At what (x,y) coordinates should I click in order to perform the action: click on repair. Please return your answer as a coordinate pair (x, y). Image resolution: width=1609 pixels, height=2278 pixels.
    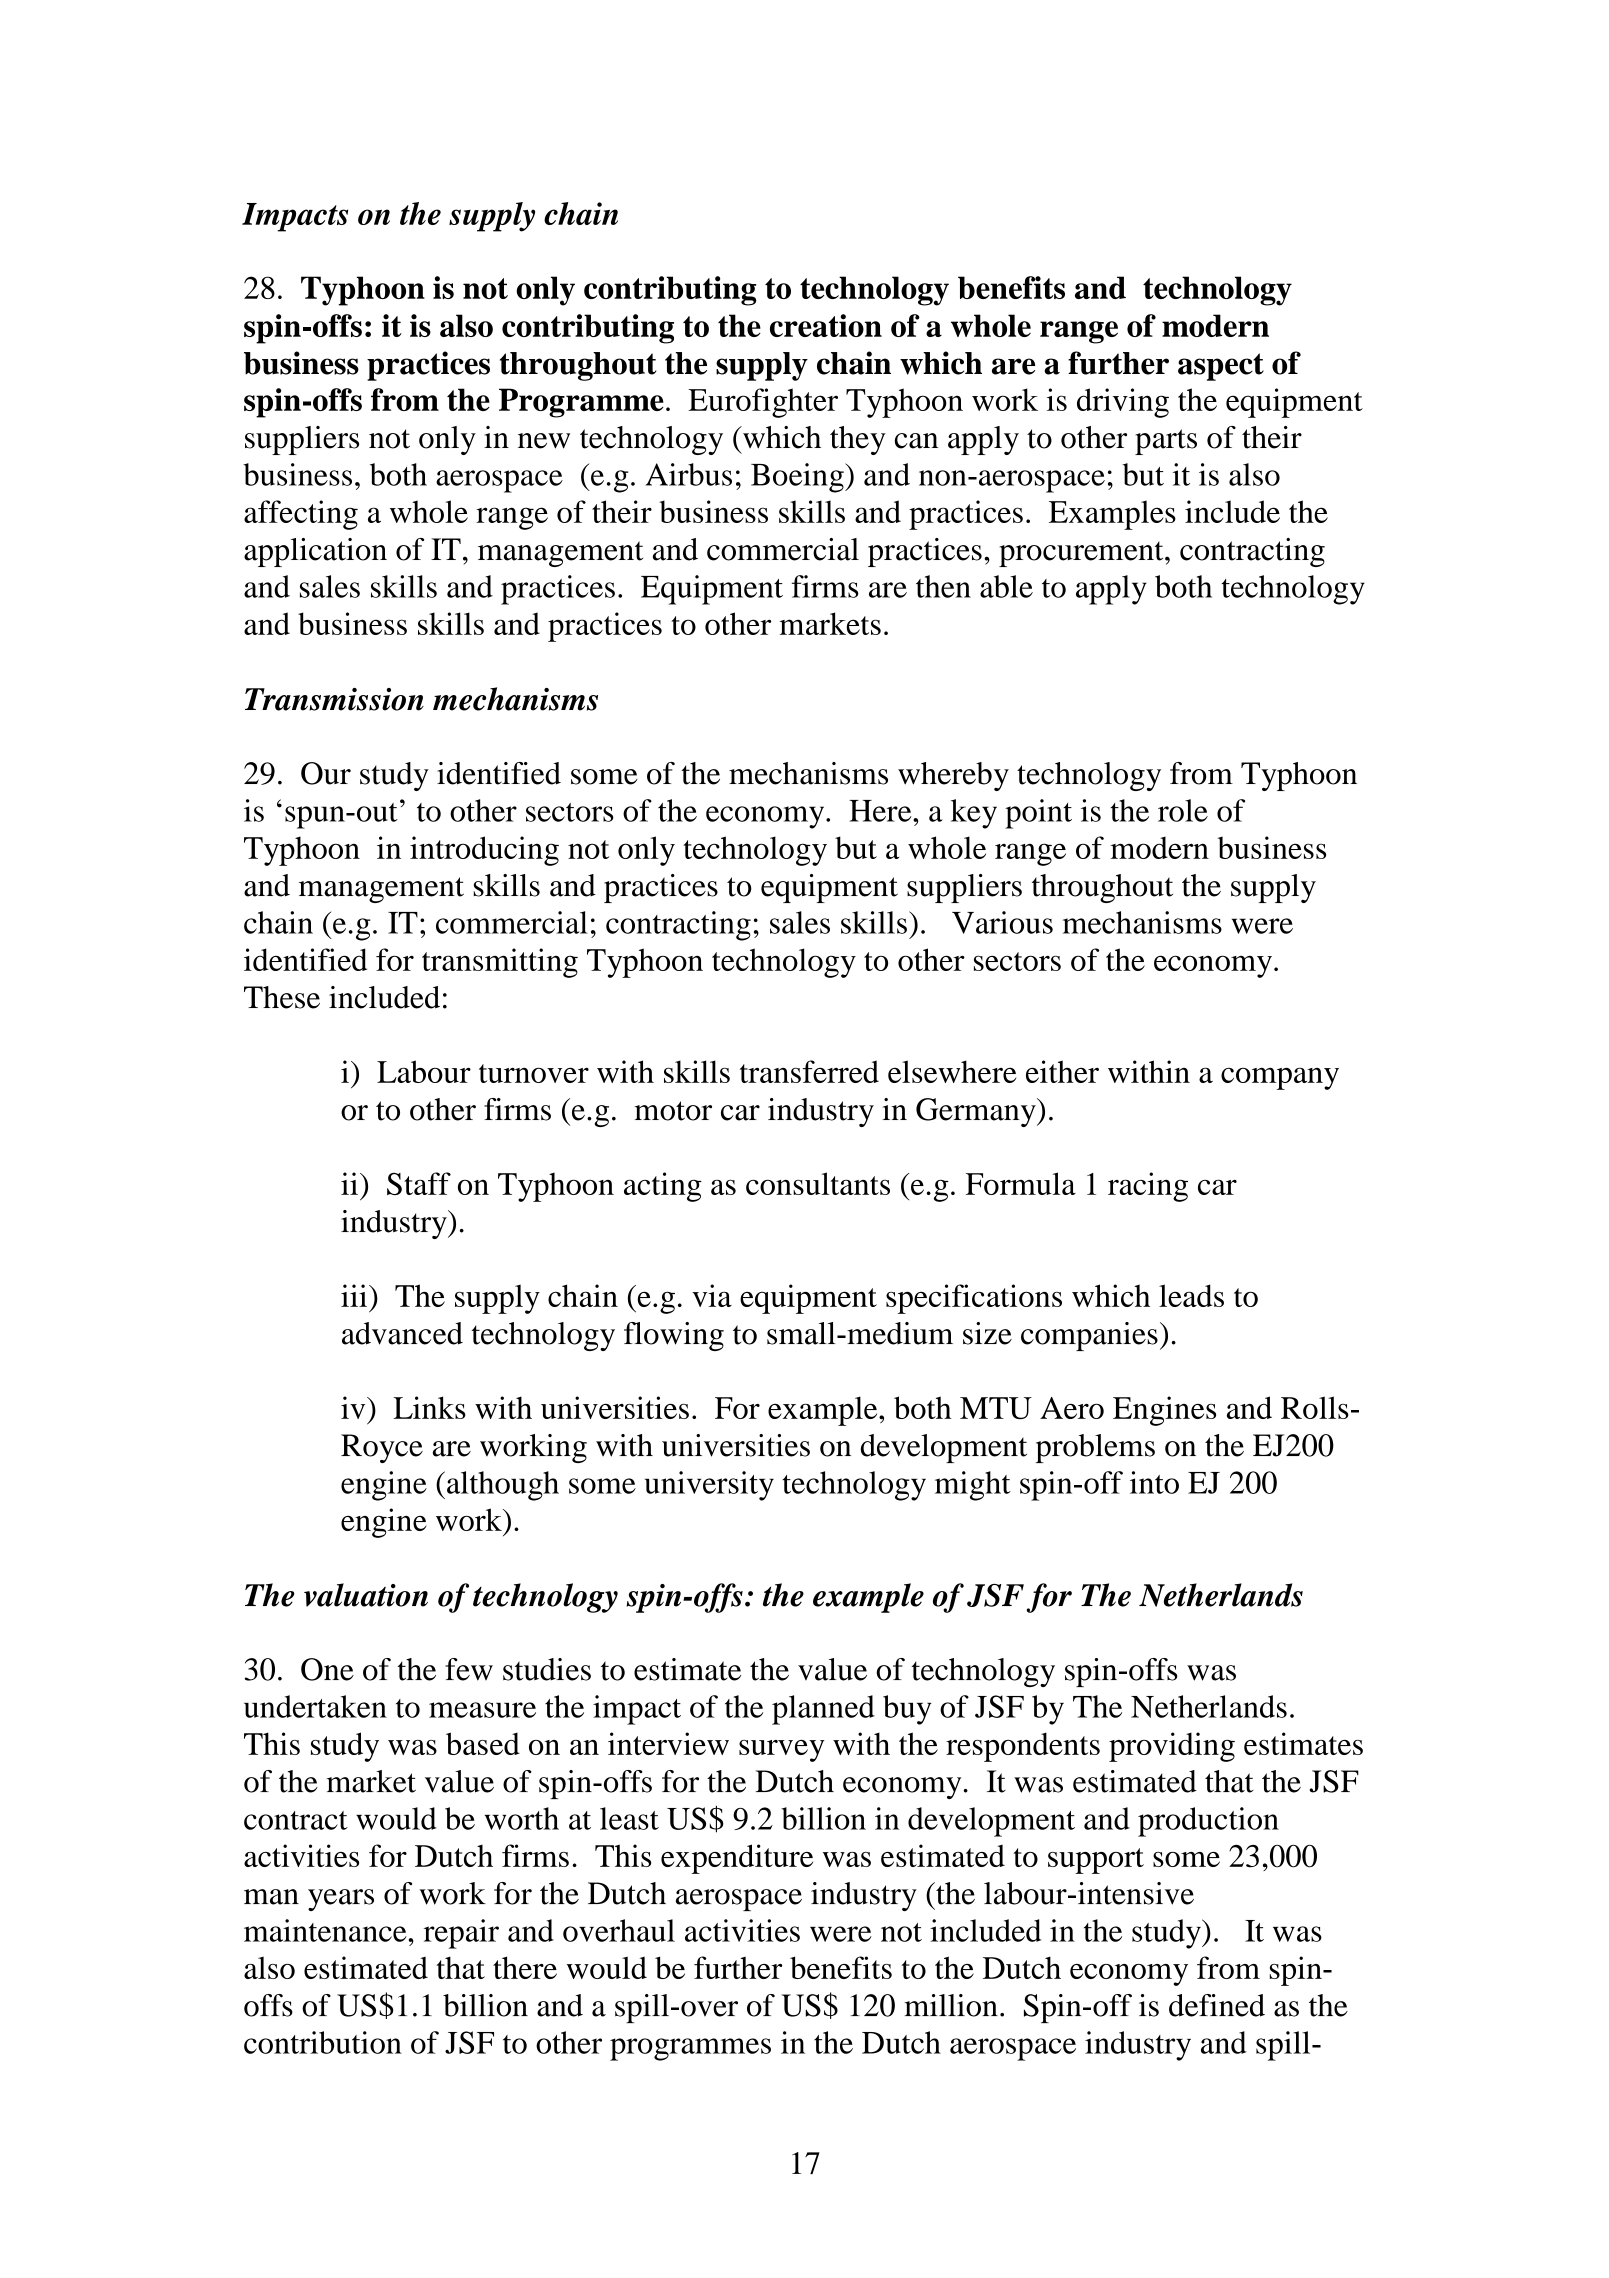
    Looking at the image, I should click on (461, 1934).
